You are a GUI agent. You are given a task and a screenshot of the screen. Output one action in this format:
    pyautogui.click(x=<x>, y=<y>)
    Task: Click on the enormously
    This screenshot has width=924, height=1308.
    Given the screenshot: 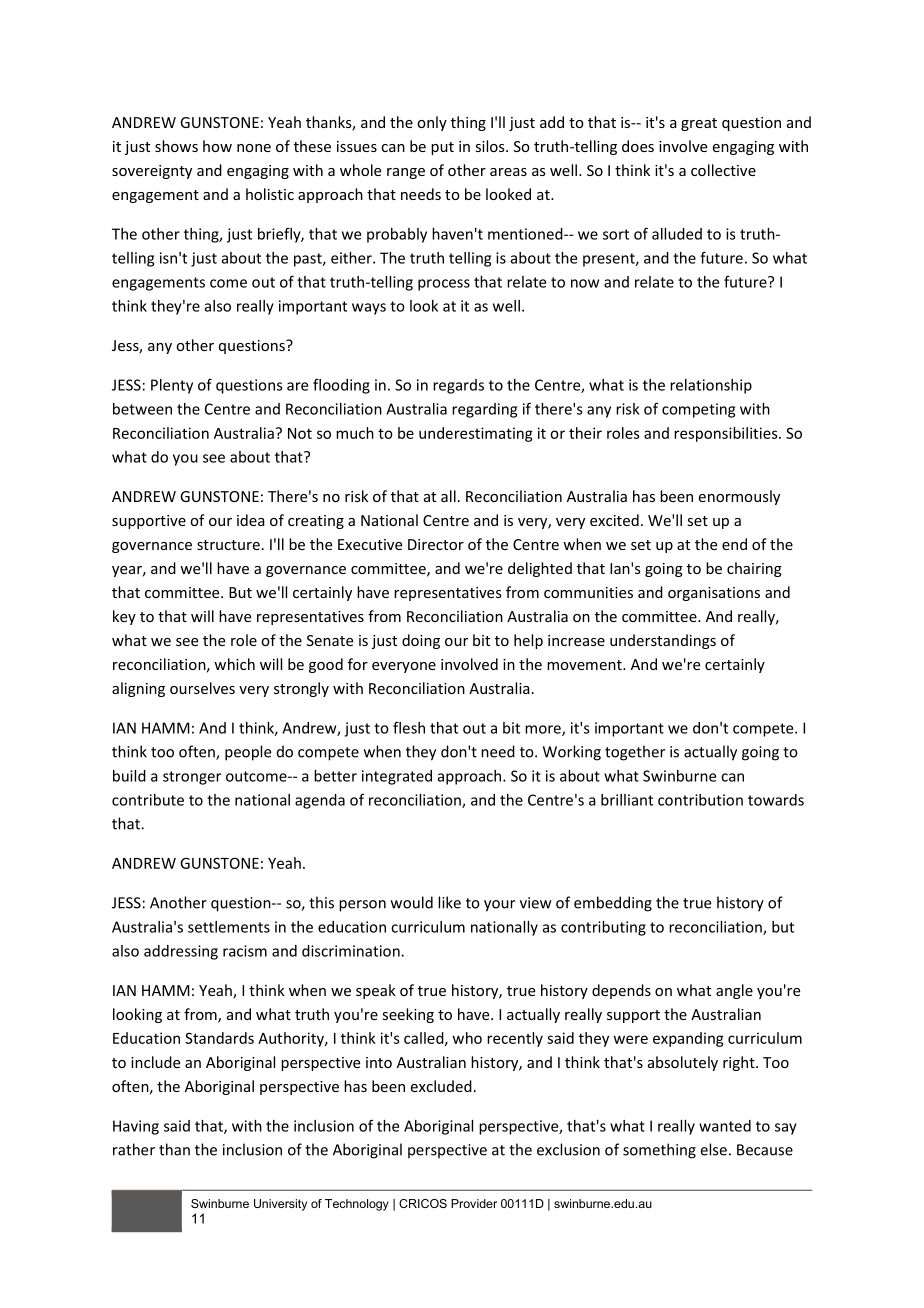 What is the action you would take?
    pyautogui.click(x=739, y=497)
